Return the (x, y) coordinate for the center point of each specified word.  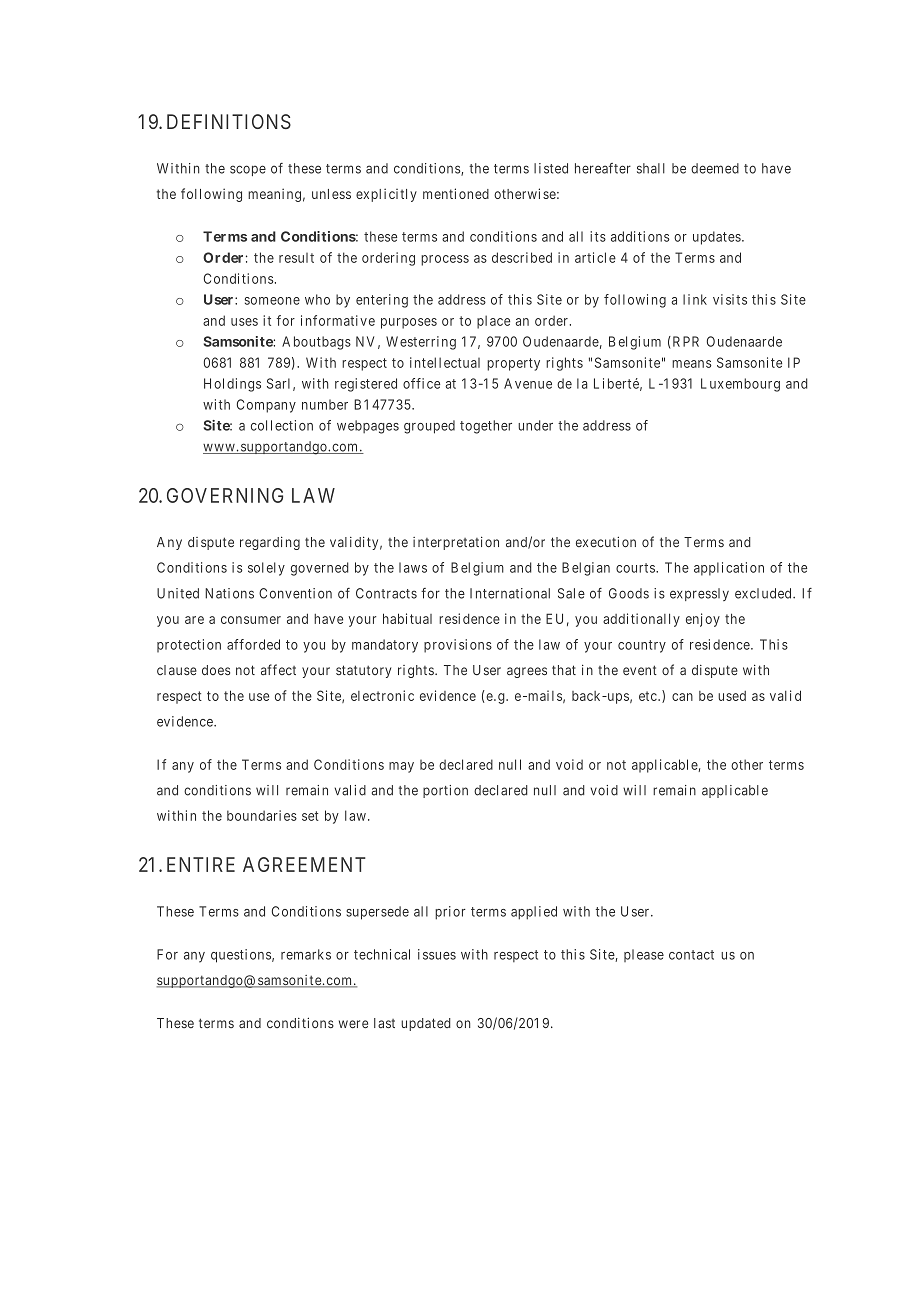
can (682, 697)
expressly (699, 594)
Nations (229, 593)
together (486, 427)
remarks (306, 954)
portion (445, 791)
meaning (274, 195)
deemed (715, 168)
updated (426, 1024)
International (510, 593)
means (692, 364)
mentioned (456, 193)
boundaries (262, 815)
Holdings (232, 385)
